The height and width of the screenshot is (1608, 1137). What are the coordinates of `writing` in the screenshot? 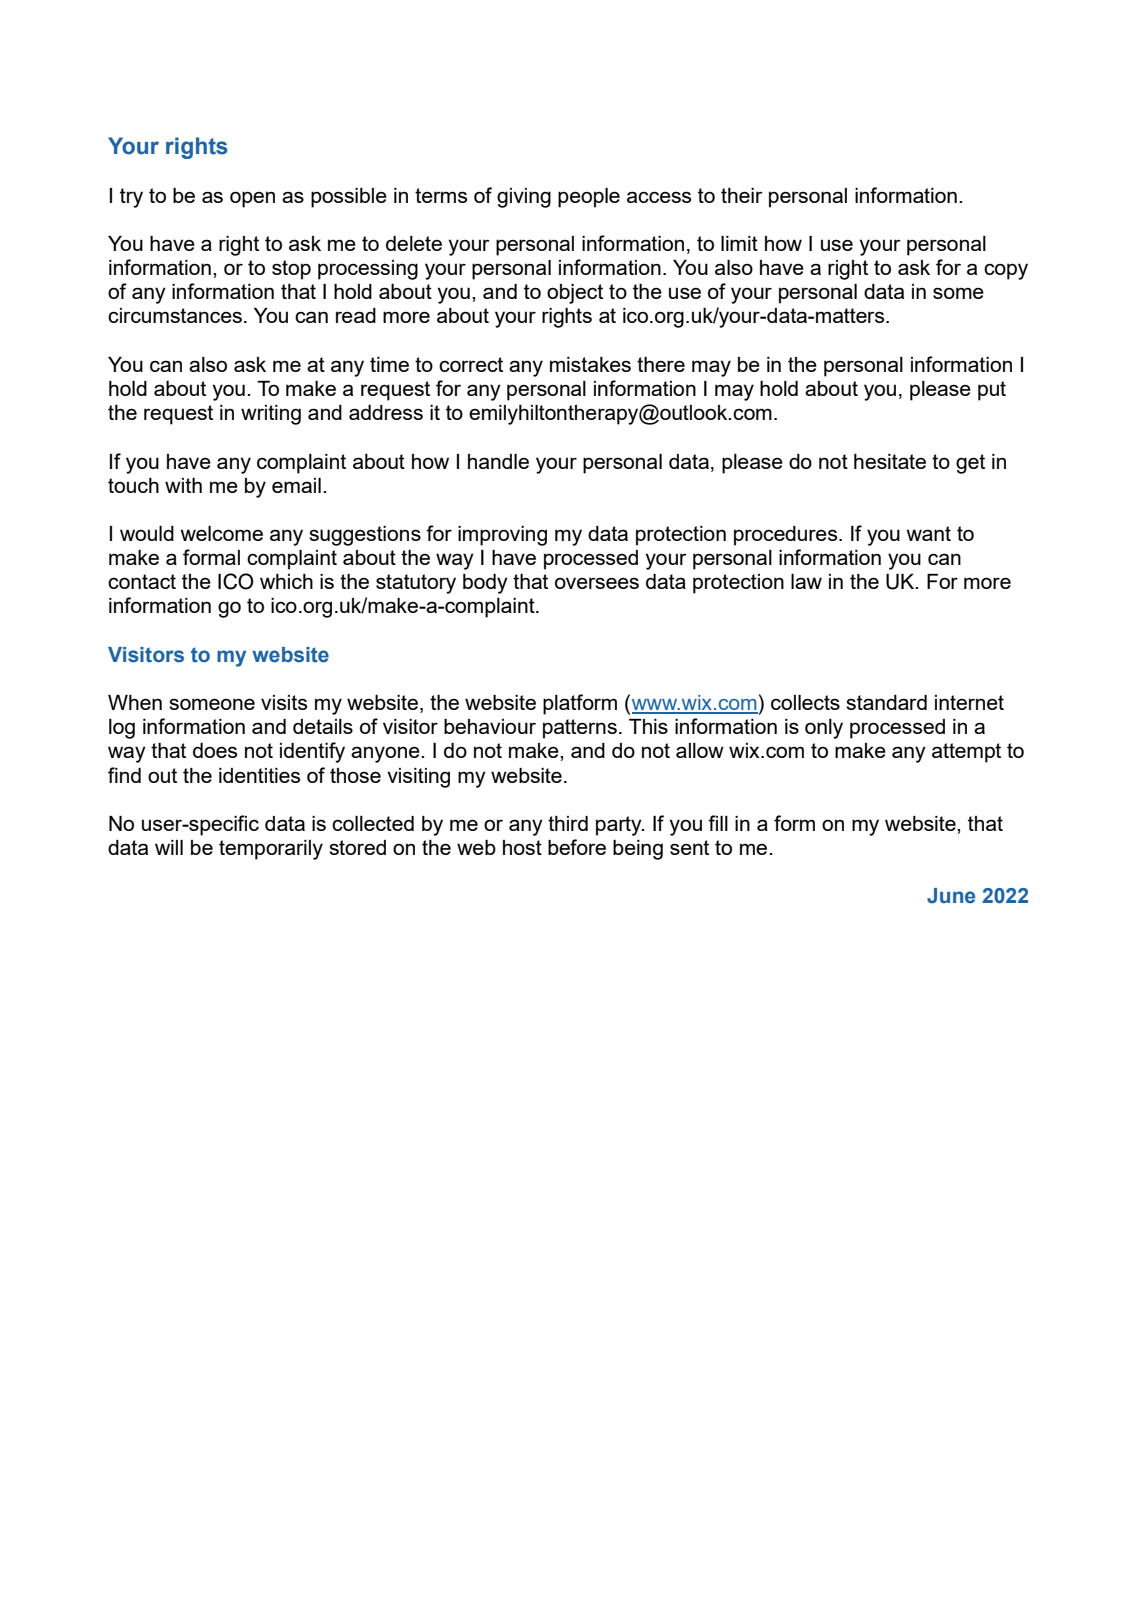 It's located at (271, 415).
